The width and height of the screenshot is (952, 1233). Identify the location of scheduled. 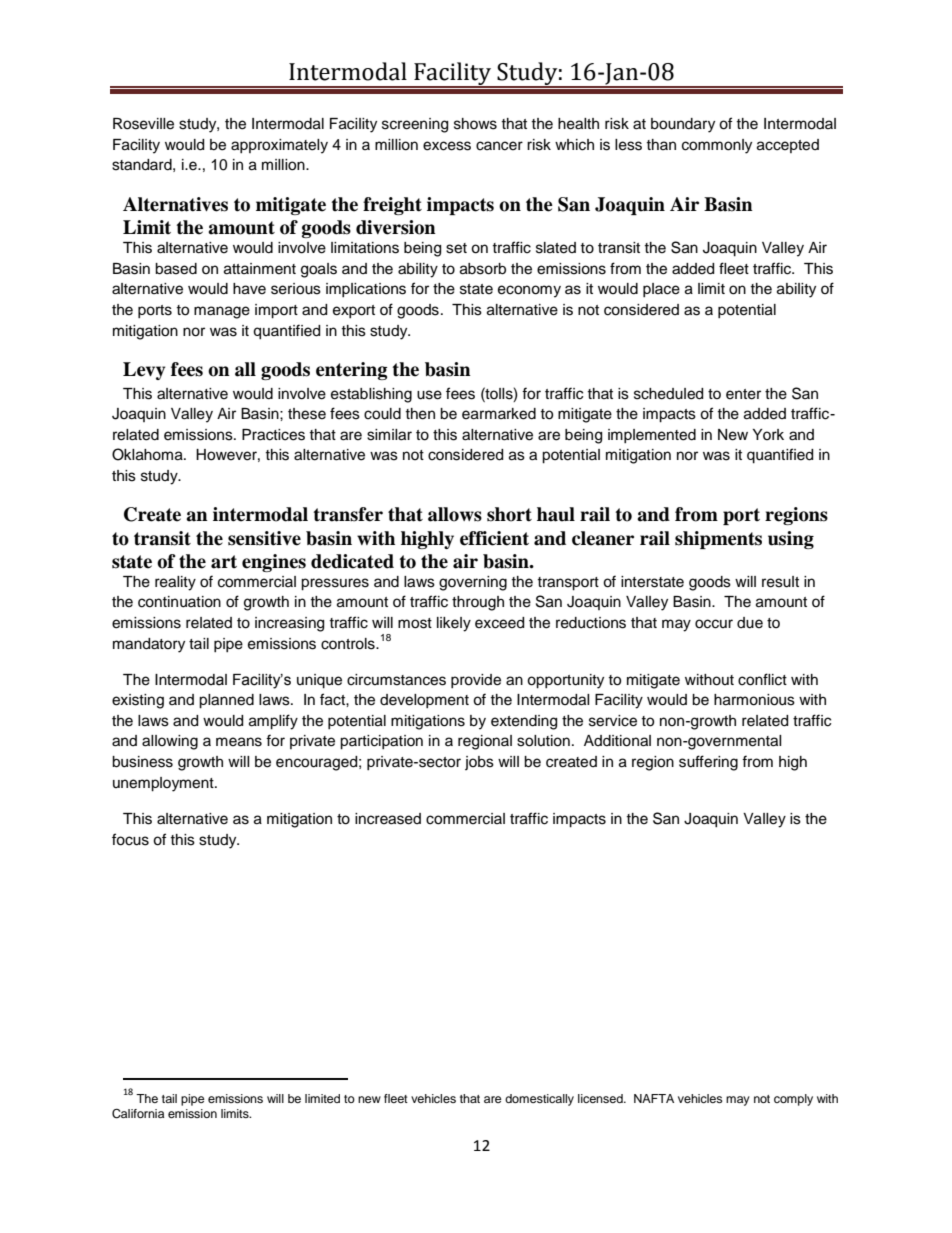
(668, 394).
